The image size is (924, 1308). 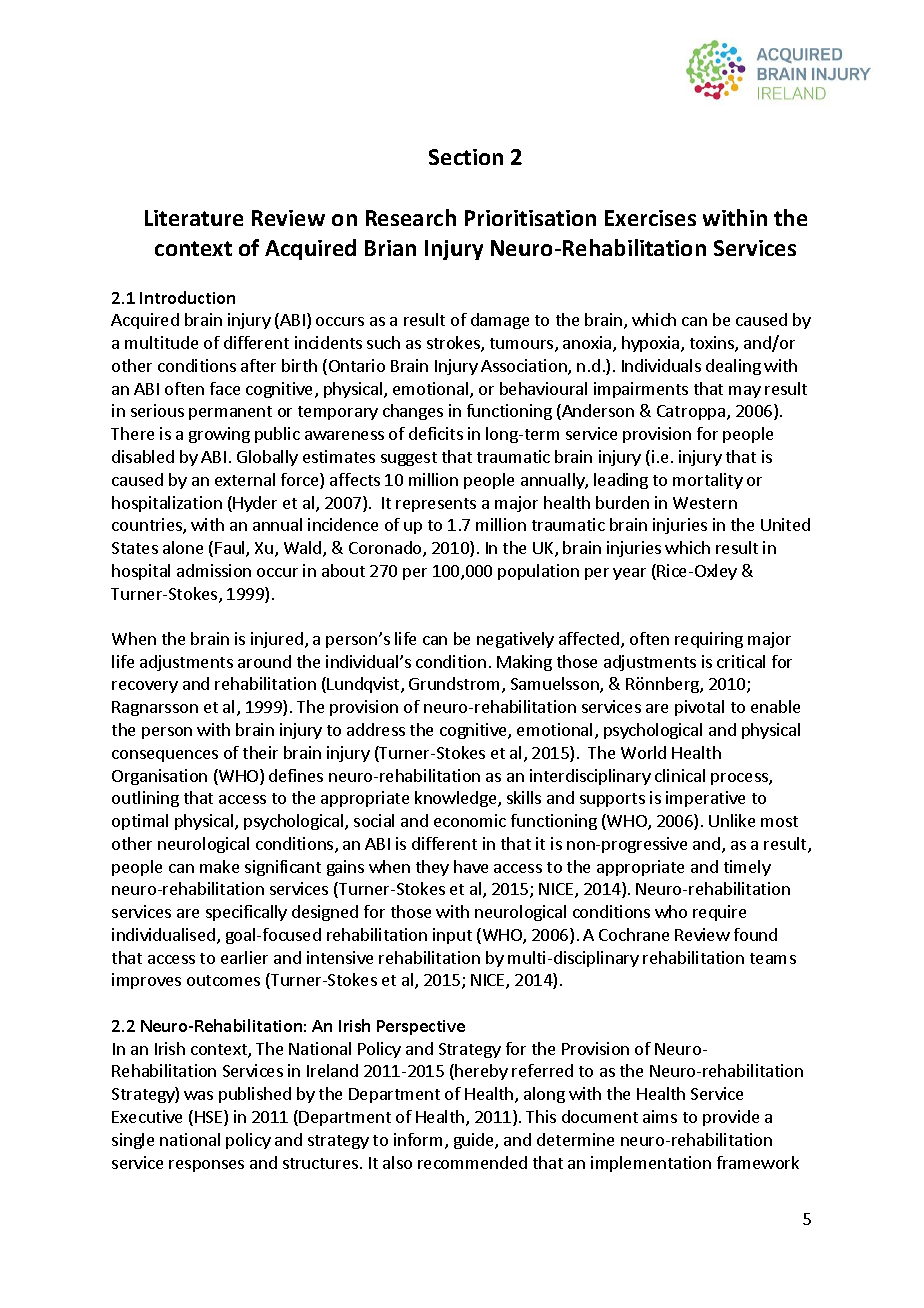 What do you see at coordinates (475, 1141) in the image?
I see `guide` at bounding box center [475, 1141].
